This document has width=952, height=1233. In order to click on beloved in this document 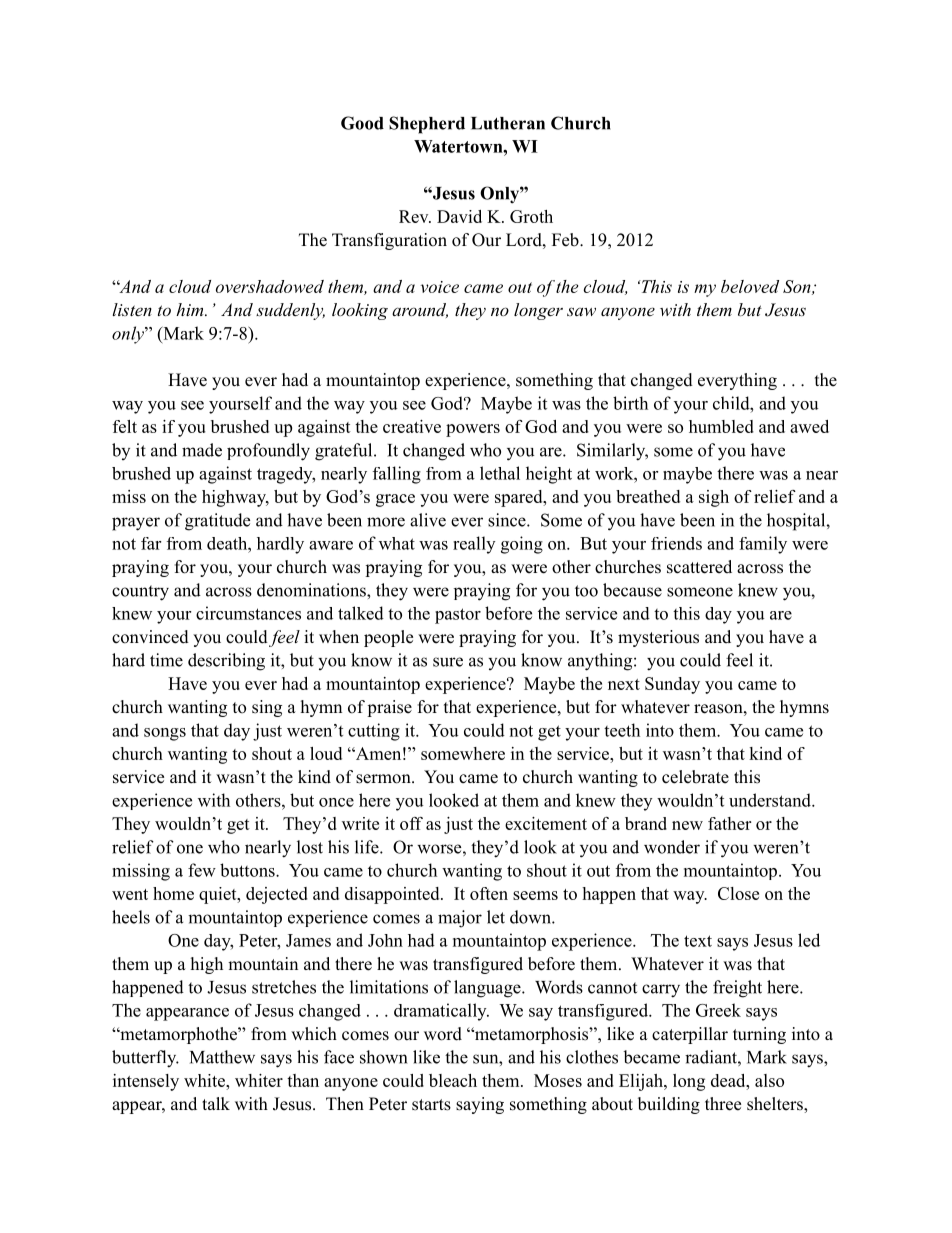, I will do `click(750, 286)`.
